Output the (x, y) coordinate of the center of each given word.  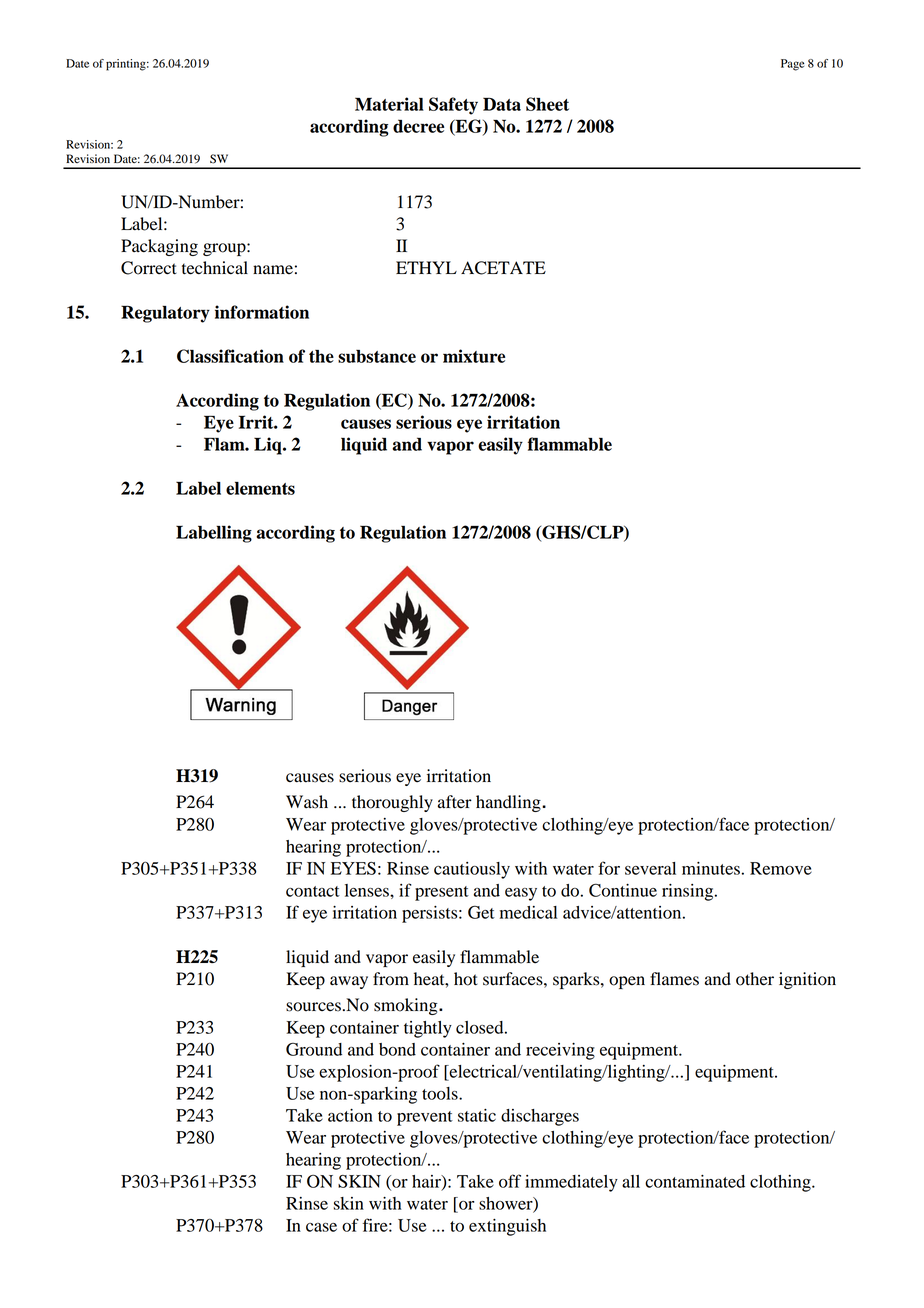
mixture (474, 356)
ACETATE (503, 268)
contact (313, 891)
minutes (711, 868)
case (321, 1227)
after (455, 802)
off (510, 1181)
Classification (230, 356)
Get (481, 912)
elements (260, 488)
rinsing (689, 892)
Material (389, 104)
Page (792, 65)
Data (502, 104)
